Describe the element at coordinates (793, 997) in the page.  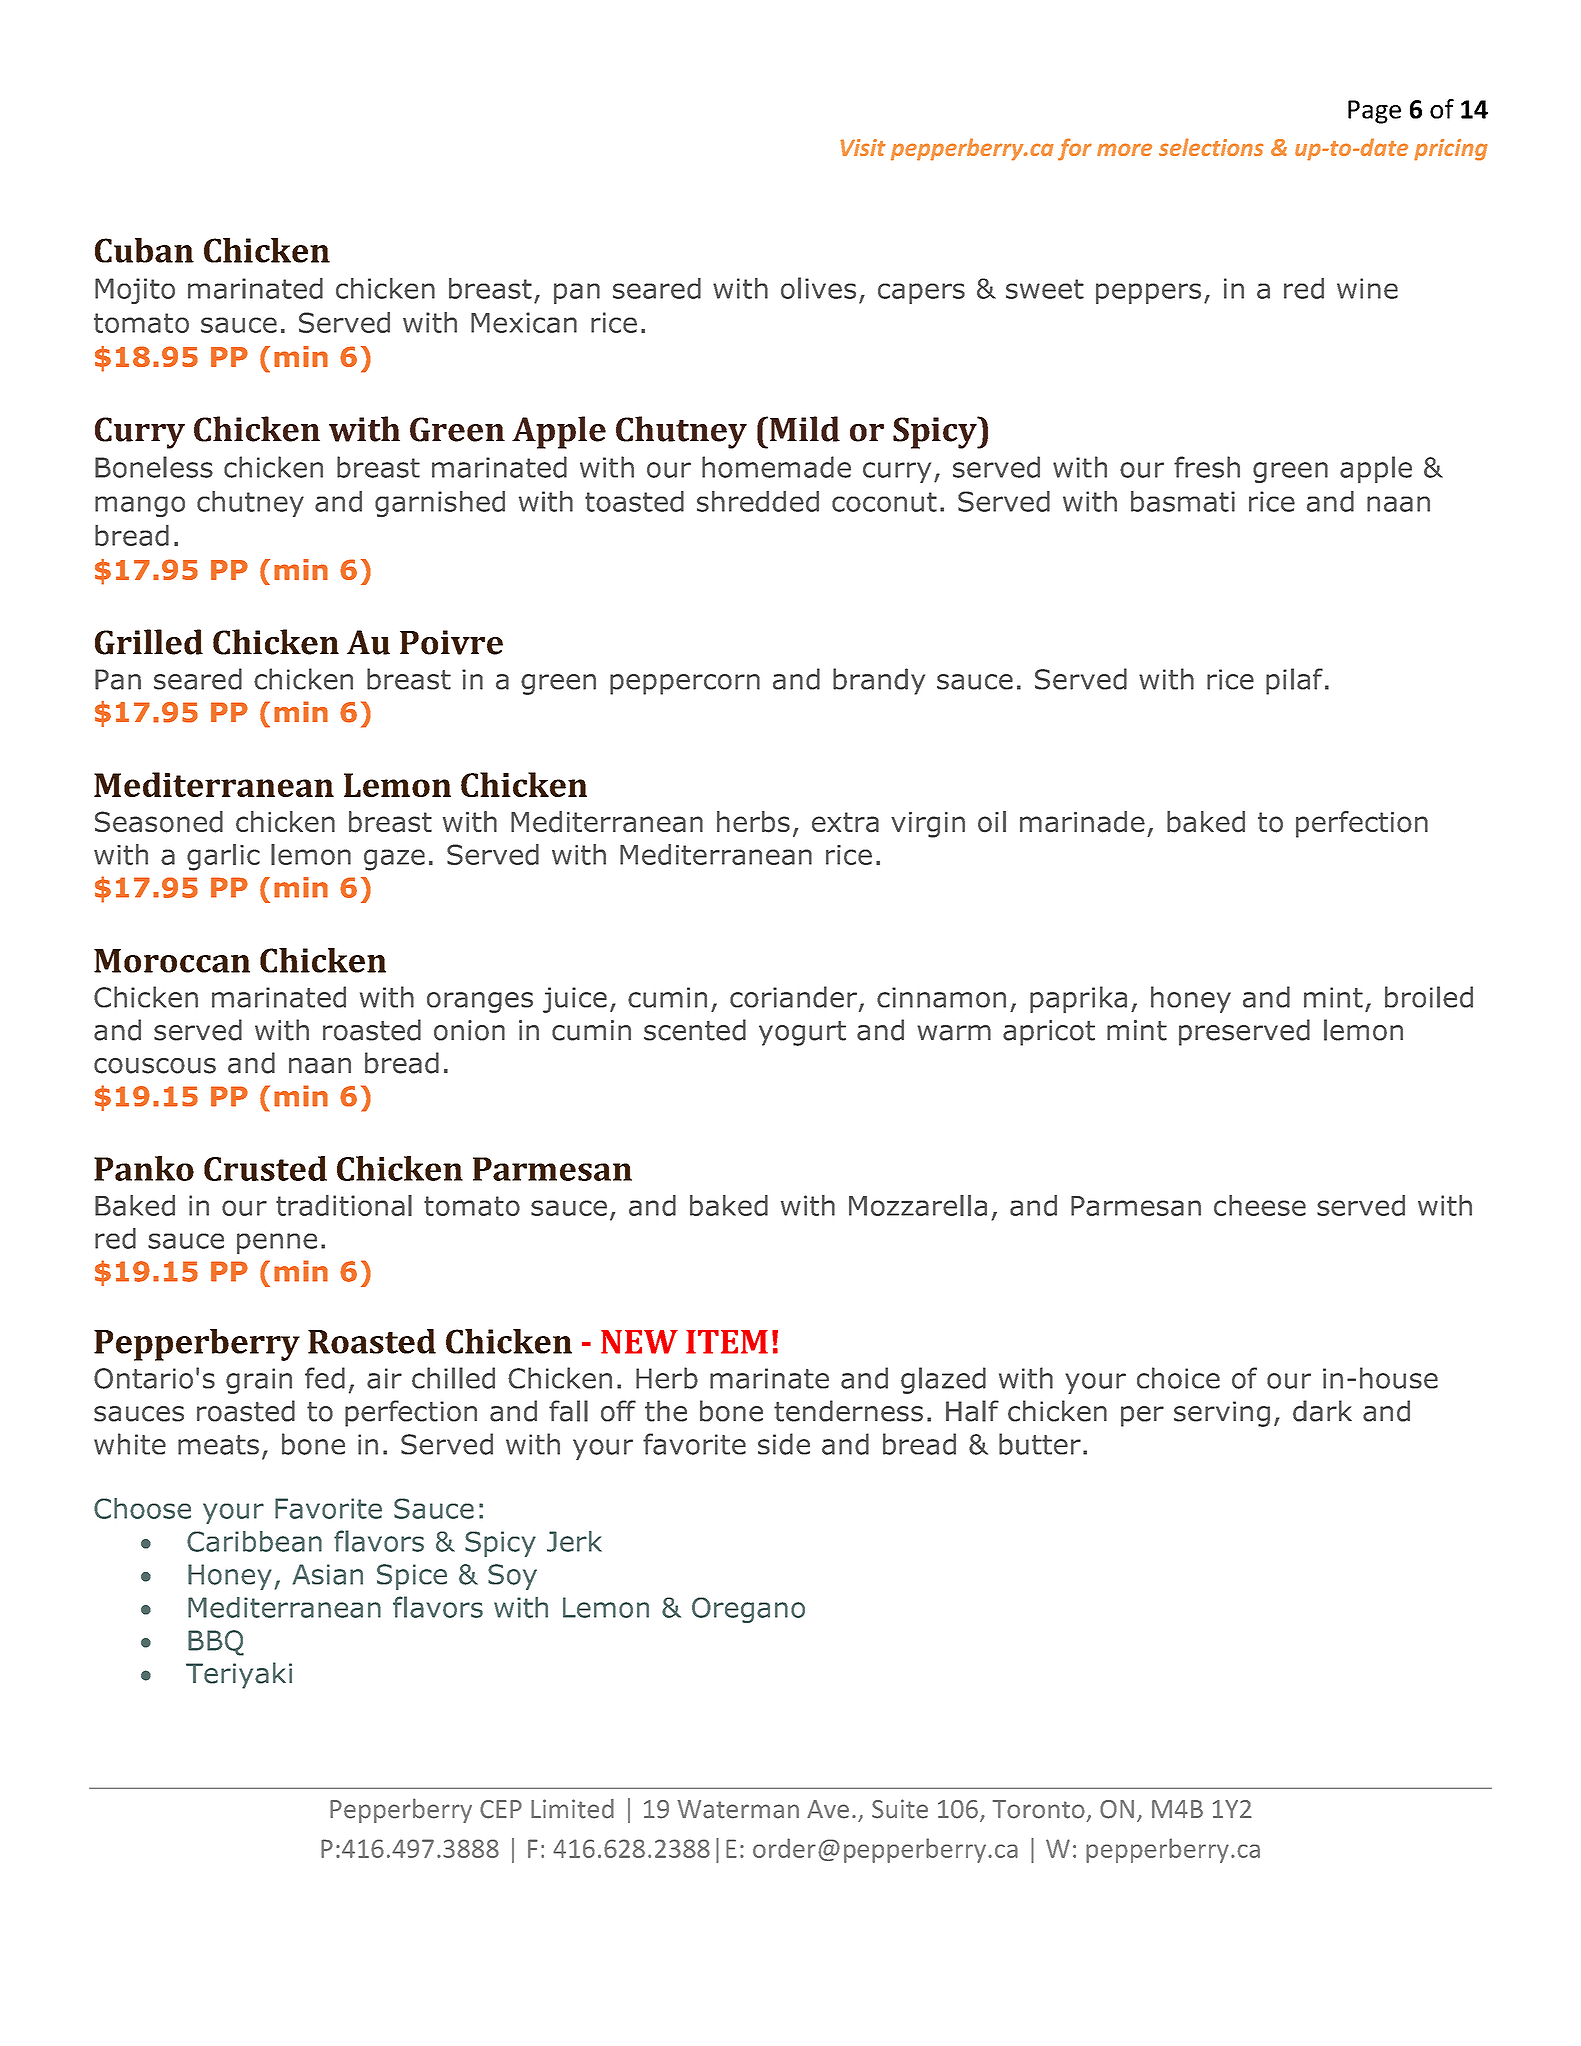
I see `coriander` at that location.
